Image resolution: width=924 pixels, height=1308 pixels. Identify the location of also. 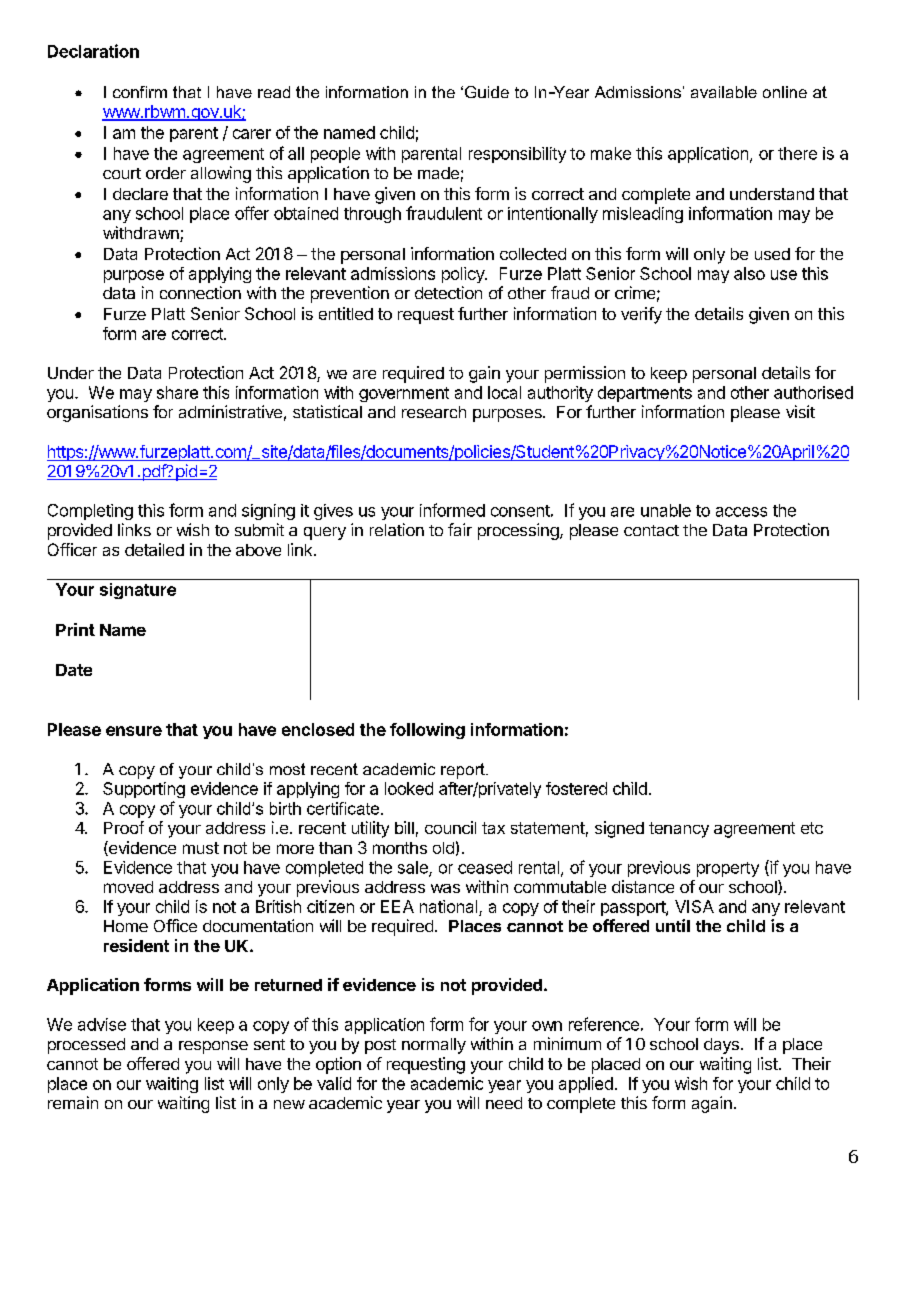
(749, 273).
